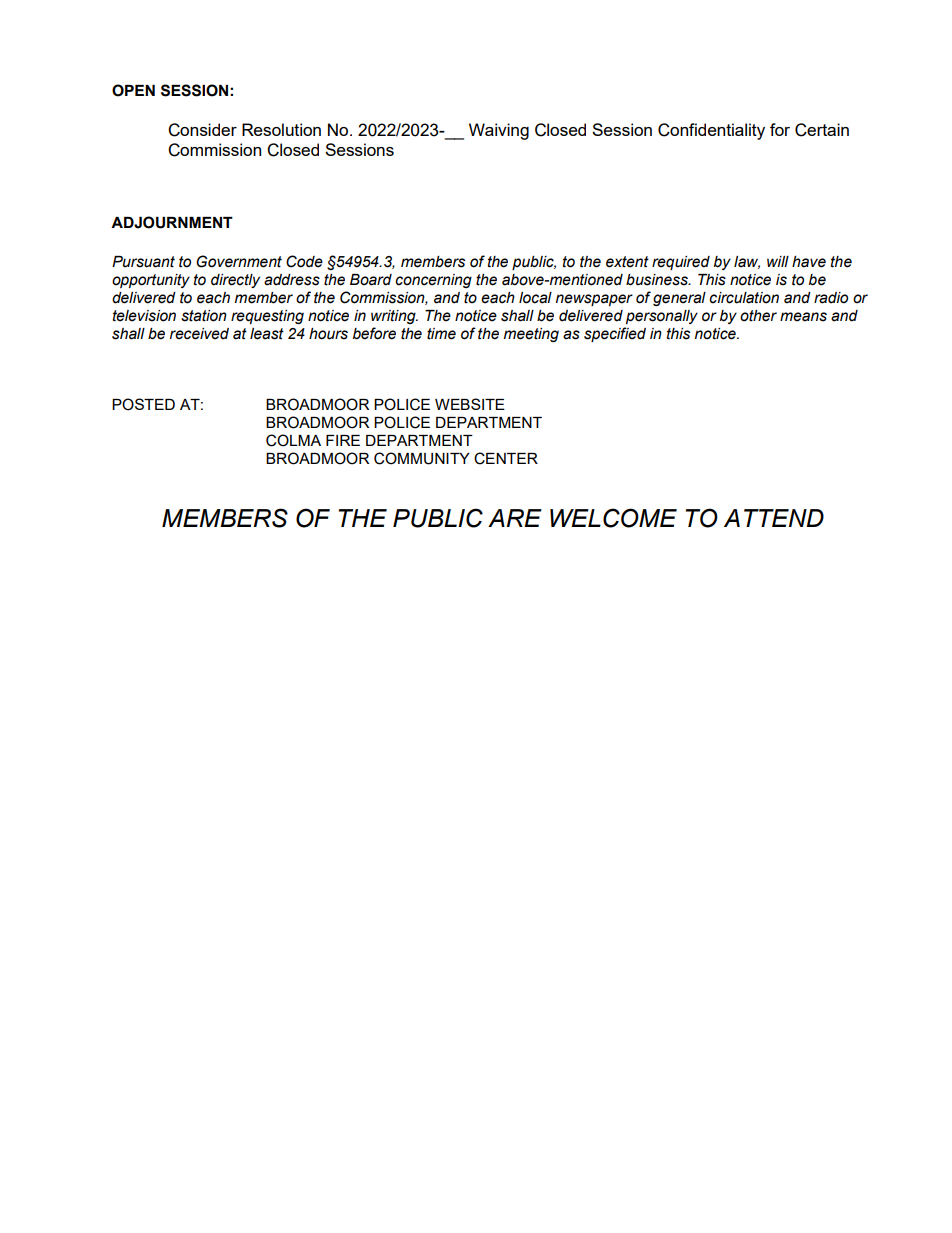 The height and width of the screenshot is (1233, 952). What do you see at coordinates (515, 518) in the screenshot?
I see `ARE` at bounding box center [515, 518].
